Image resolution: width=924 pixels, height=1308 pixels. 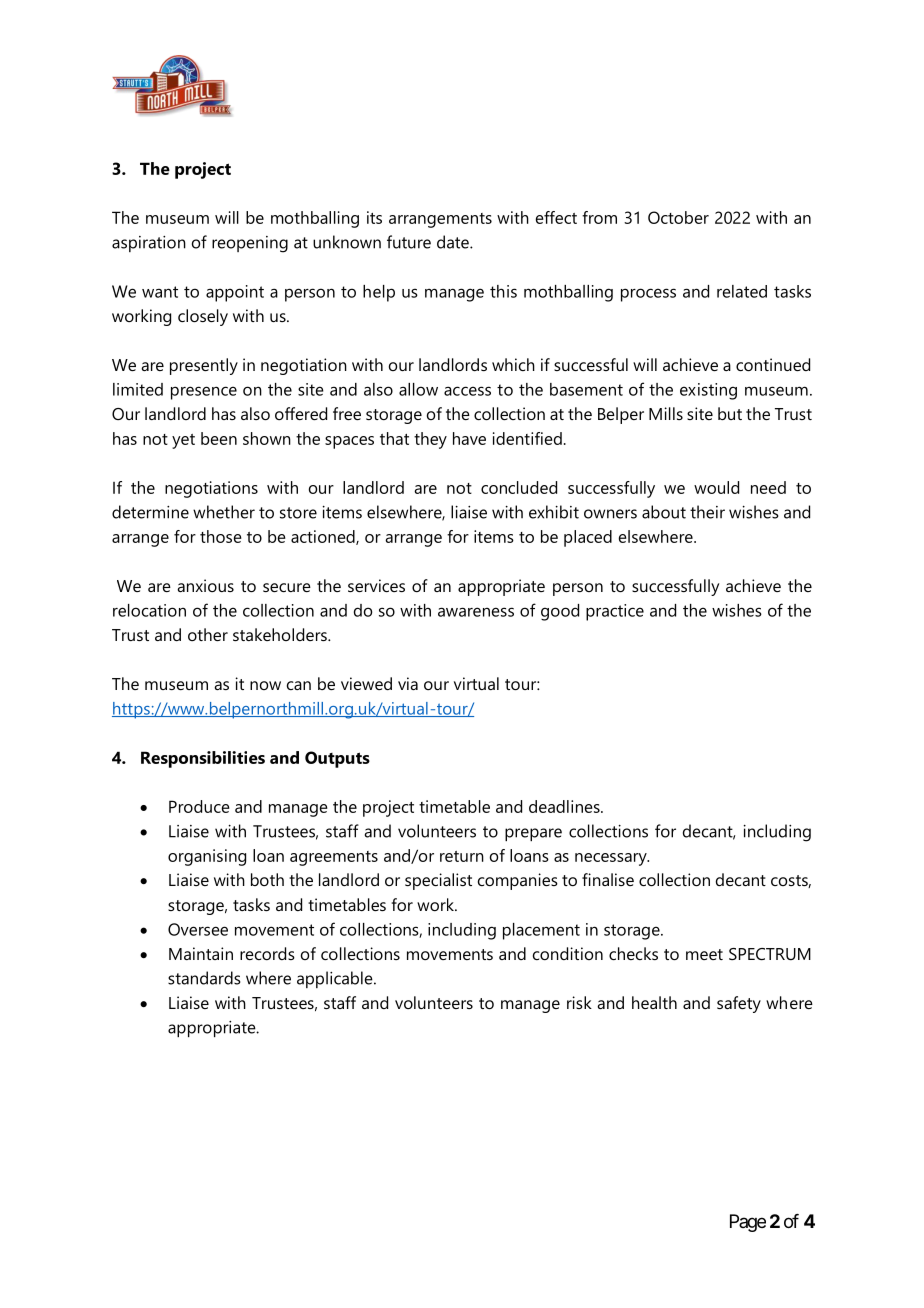 I want to click on October, so click(x=678, y=217).
